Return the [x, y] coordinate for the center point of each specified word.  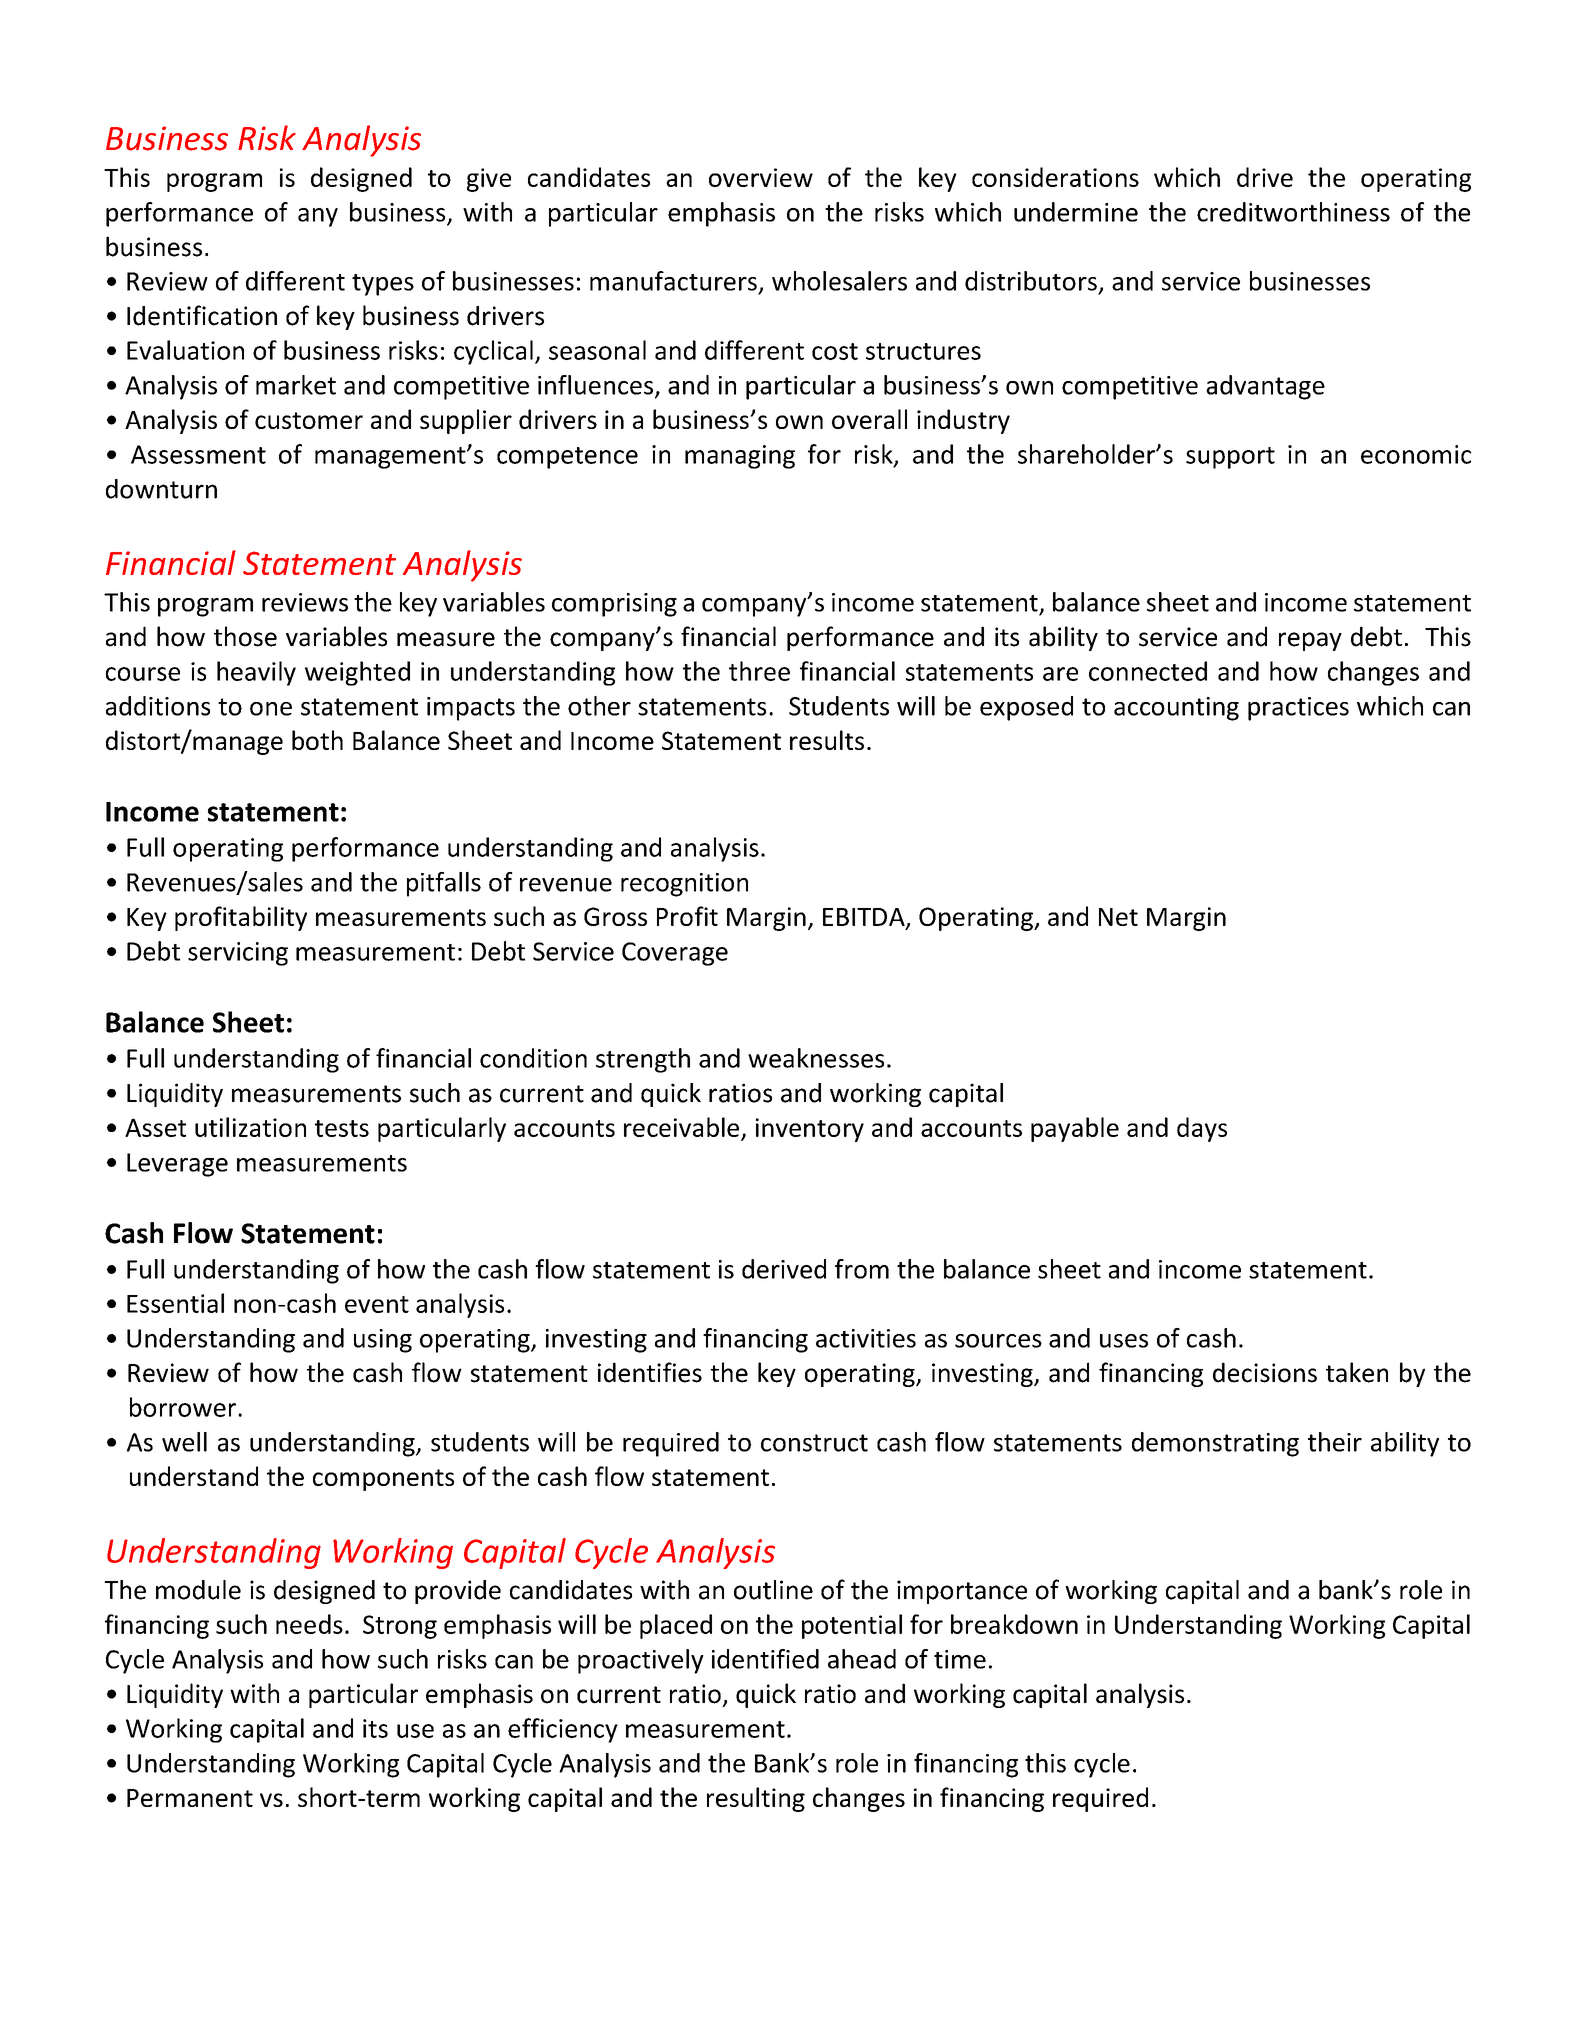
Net [1118, 917]
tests [342, 1128]
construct [814, 1443]
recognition [684, 885]
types [383, 285]
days [1202, 1129]
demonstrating [1215, 1444]
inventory [810, 1130]
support [1230, 458]
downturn [161, 489]
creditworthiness [1293, 212]
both [317, 740]
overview [761, 177]
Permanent [190, 1798]
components [383, 1480]
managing [740, 457]
